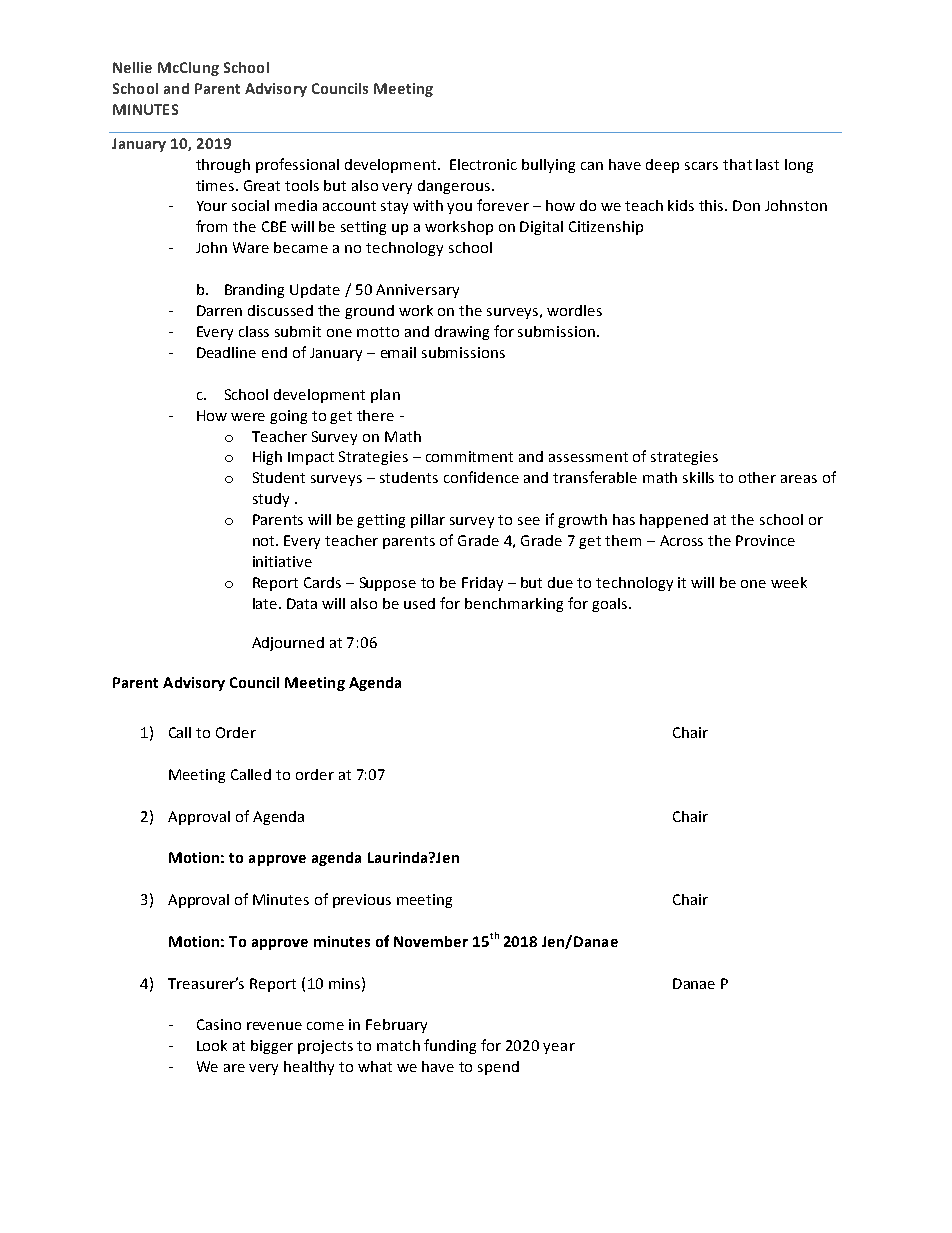  Describe the element at coordinates (737, 164) in the screenshot. I see `that` at that location.
